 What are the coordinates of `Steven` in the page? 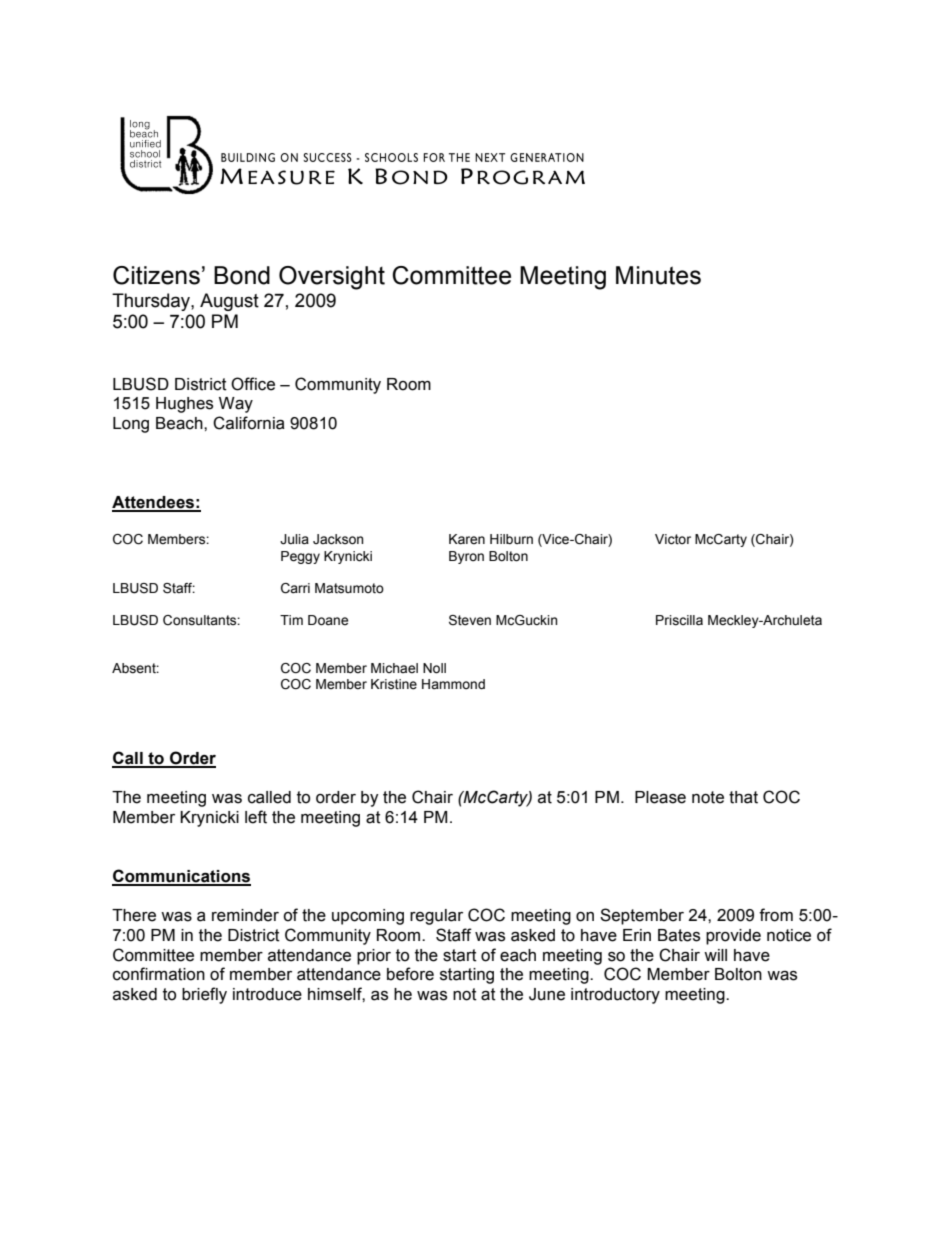 It's located at (470, 620).
